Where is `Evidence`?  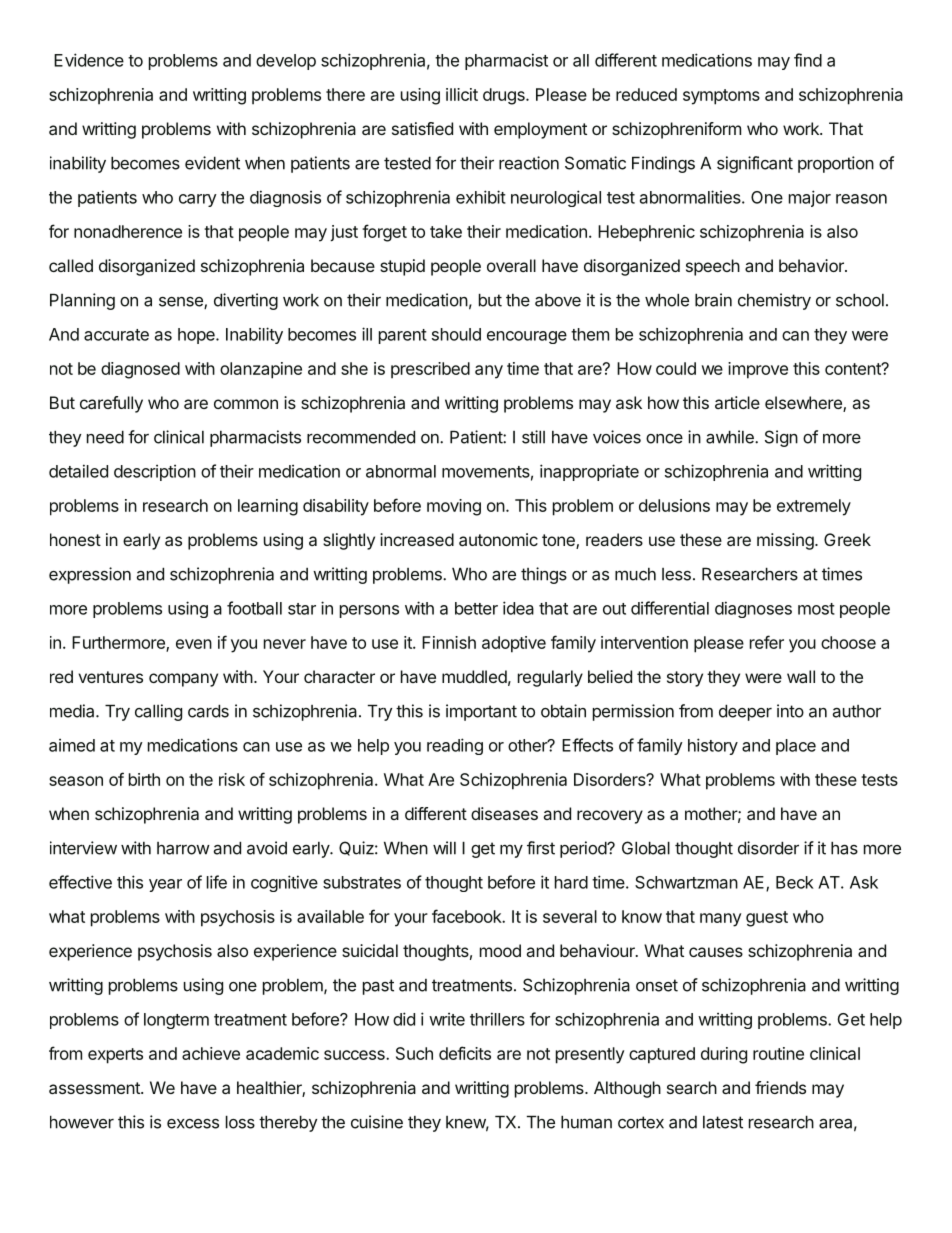
Evidence is located at coordinates (89, 60).
